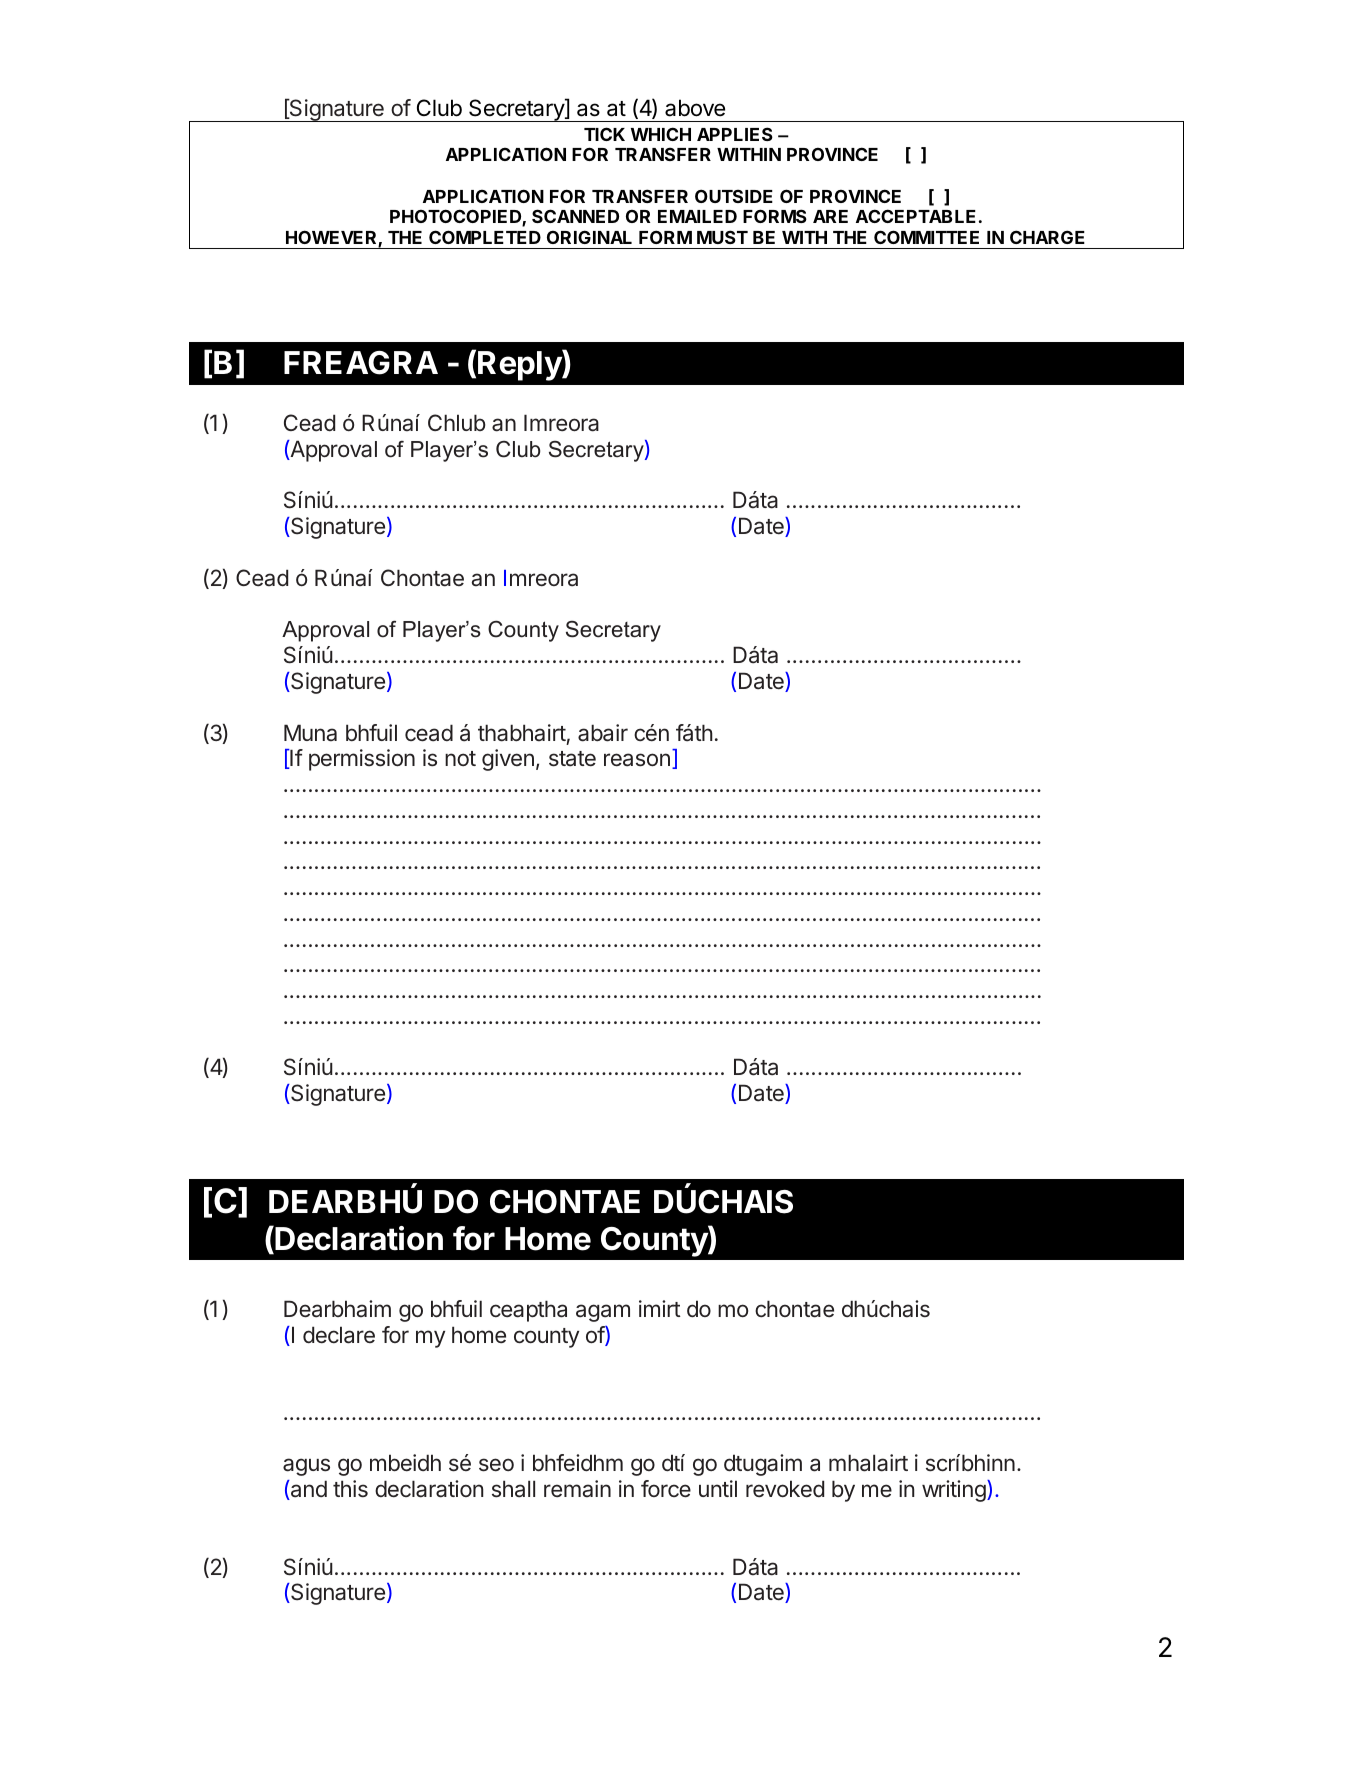 This screenshot has width=1372, height=1775. Describe the element at coordinates (722, 237) in the screenshot. I see `MUST` at that location.
